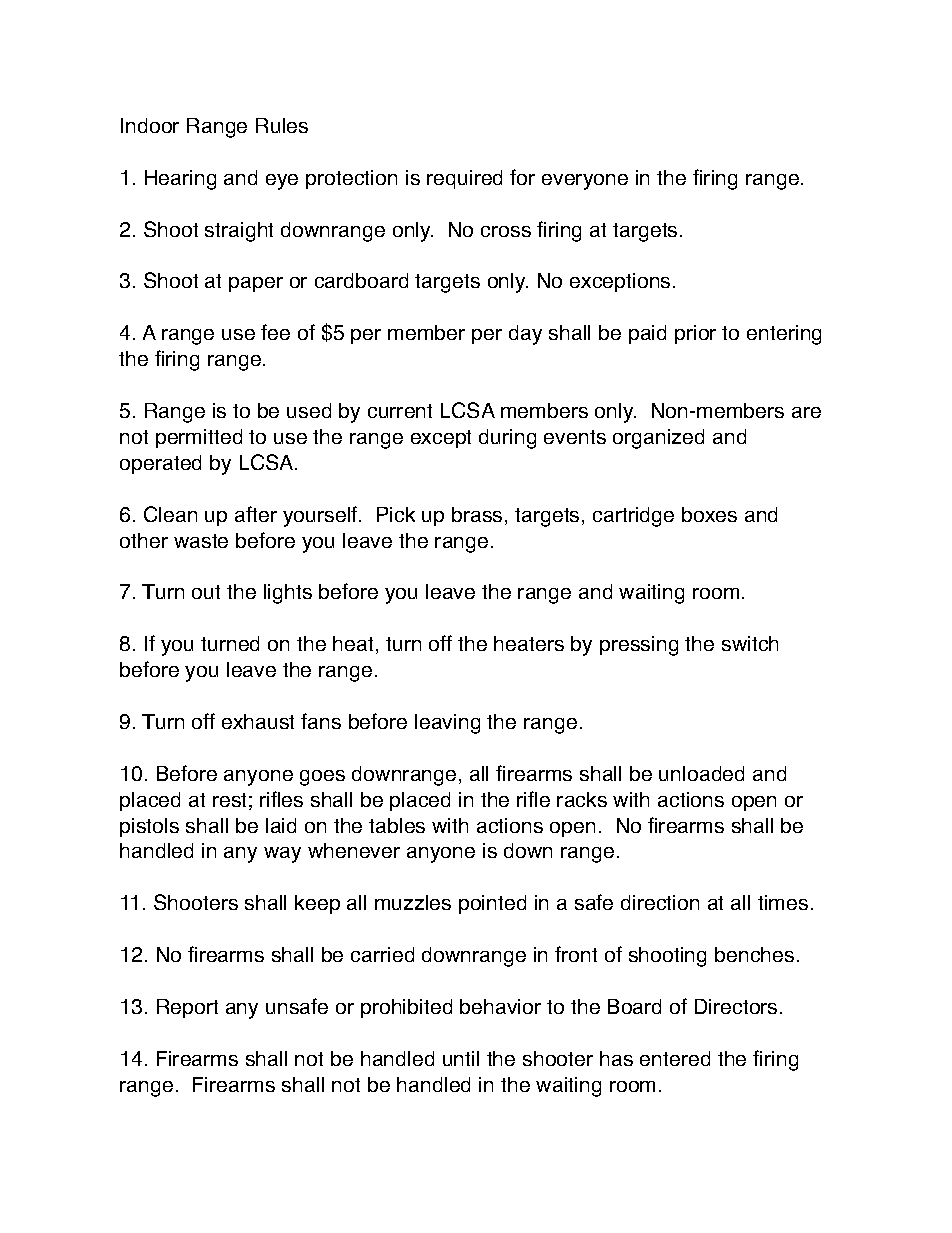 Image resolution: width=952 pixels, height=1233 pixels. Describe the element at coordinates (477, 514) in the document. I see `brass` at that location.
